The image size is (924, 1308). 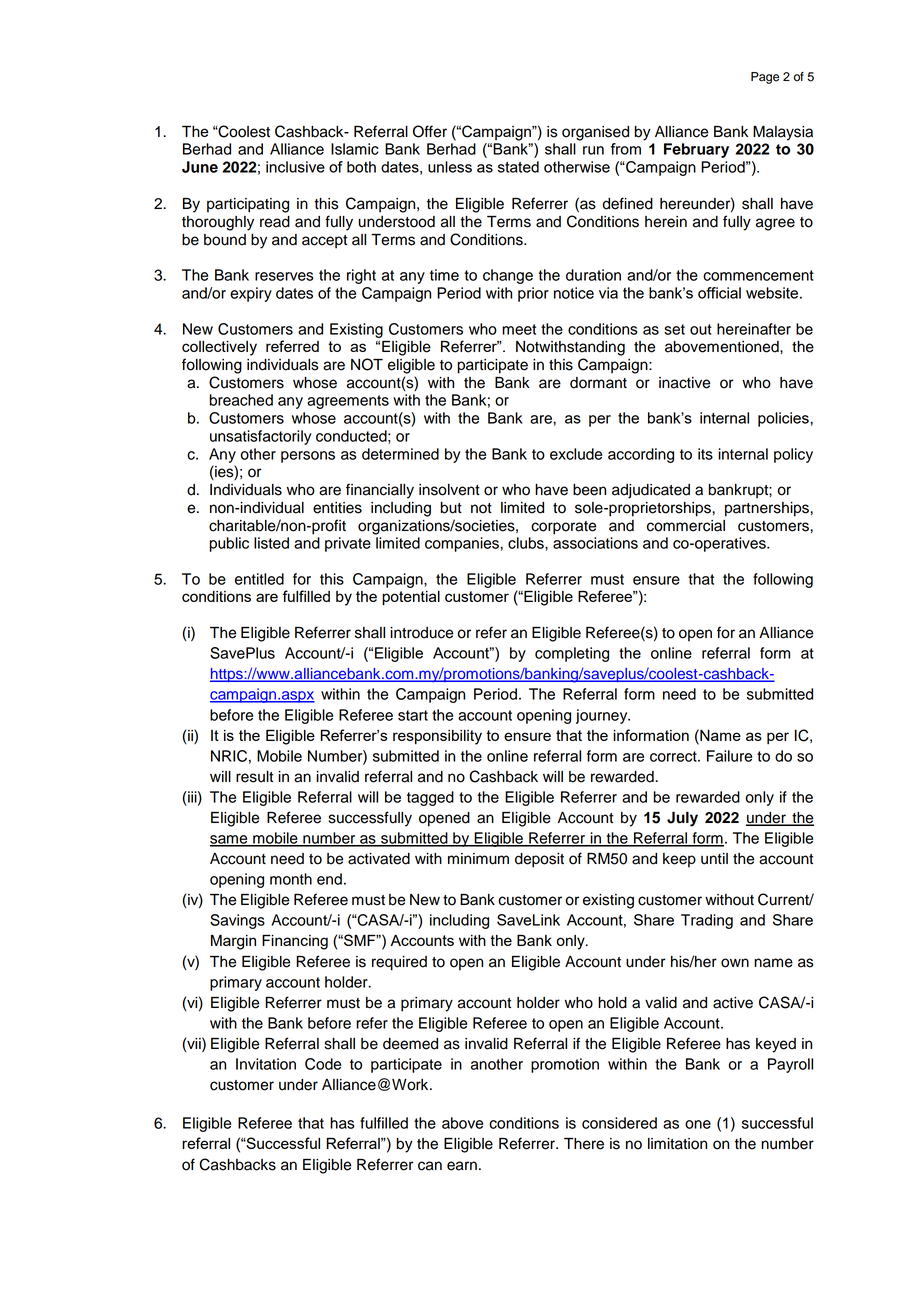 What do you see at coordinates (308, 457) in the screenshot?
I see `persons` at bounding box center [308, 457].
